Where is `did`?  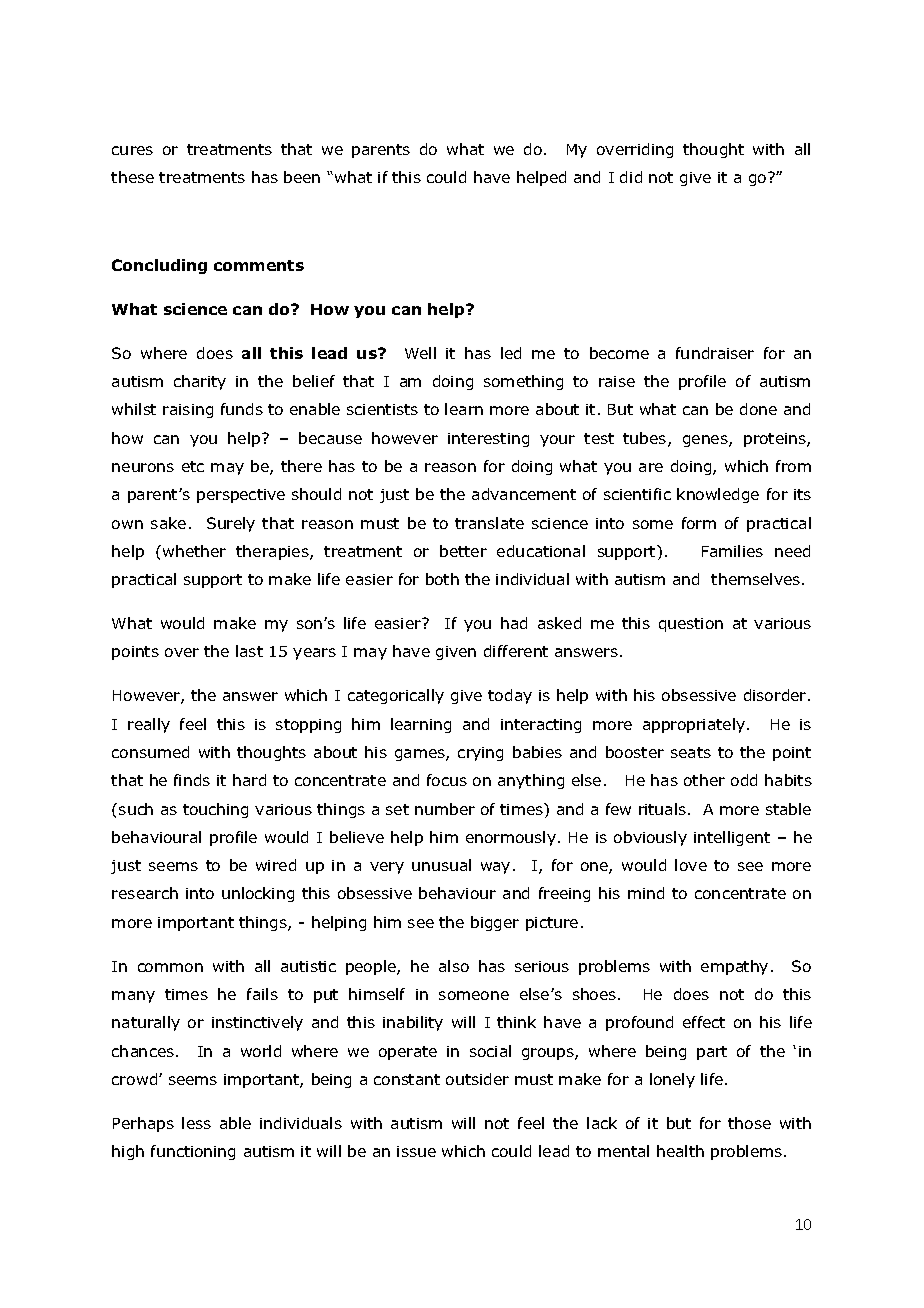 did is located at coordinates (631, 177).
